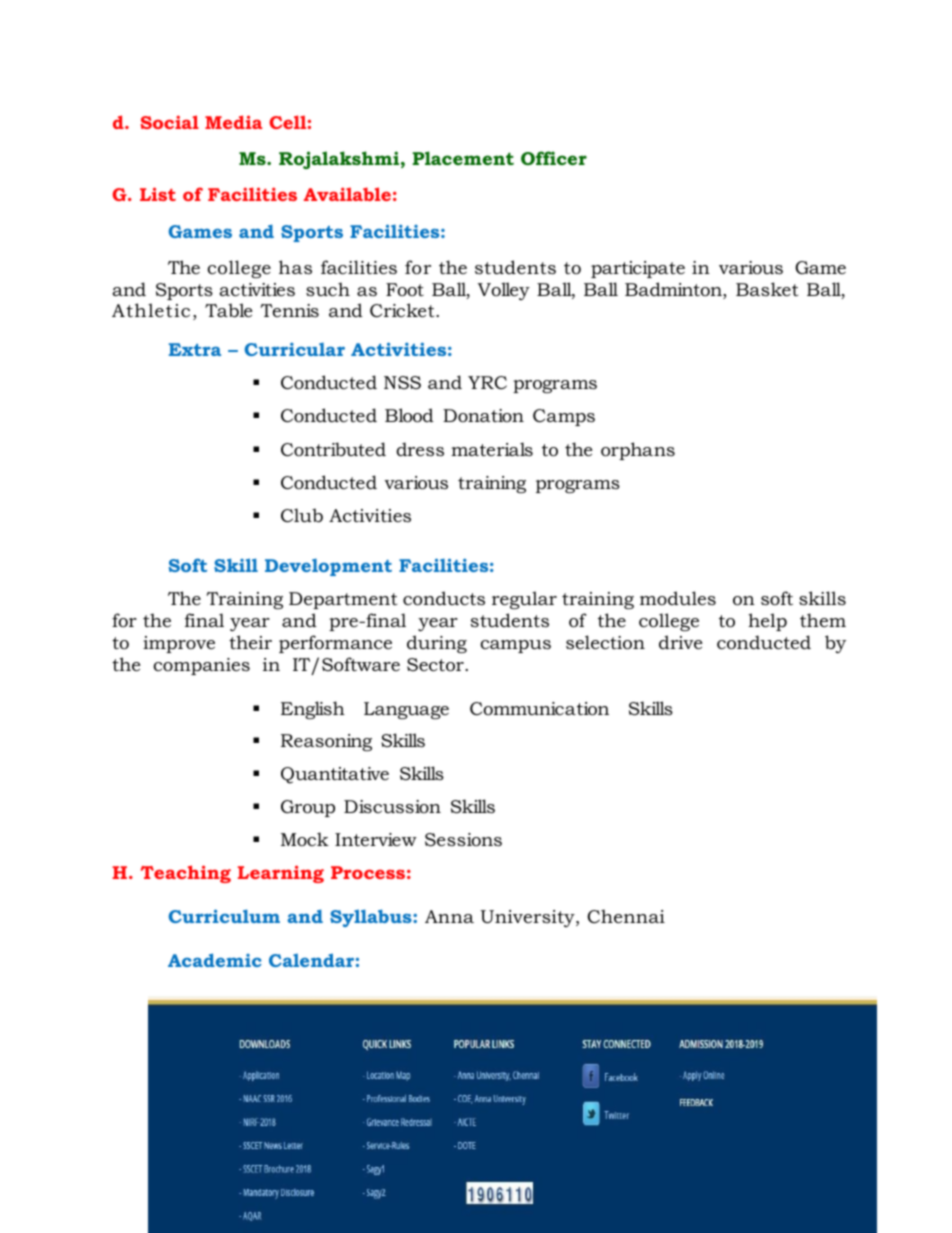 The width and height of the page is (952, 1233). What do you see at coordinates (463, 158) in the page?
I see `Placement` at bounding box center [463, 158].
